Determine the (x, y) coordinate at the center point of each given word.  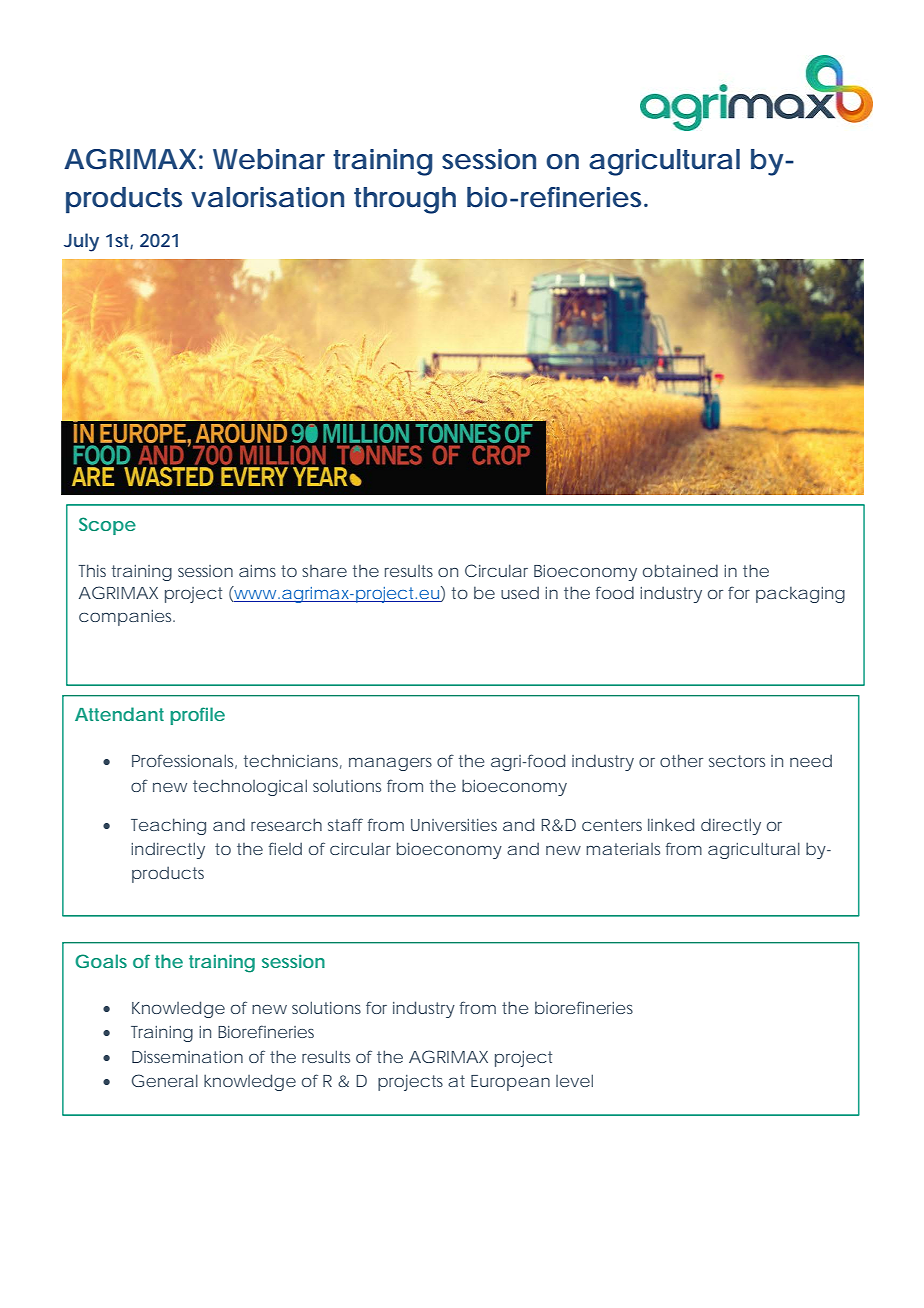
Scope (107, 526)
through (405, 200)
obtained (680, 570)
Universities (454, 825)
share (324, 571)
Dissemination (187, 1057)
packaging (800, 595)
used (520, 592)
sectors (737, 761)
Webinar (269, 159)
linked (671, 824)
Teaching (168, 826)
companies (127, 618)
